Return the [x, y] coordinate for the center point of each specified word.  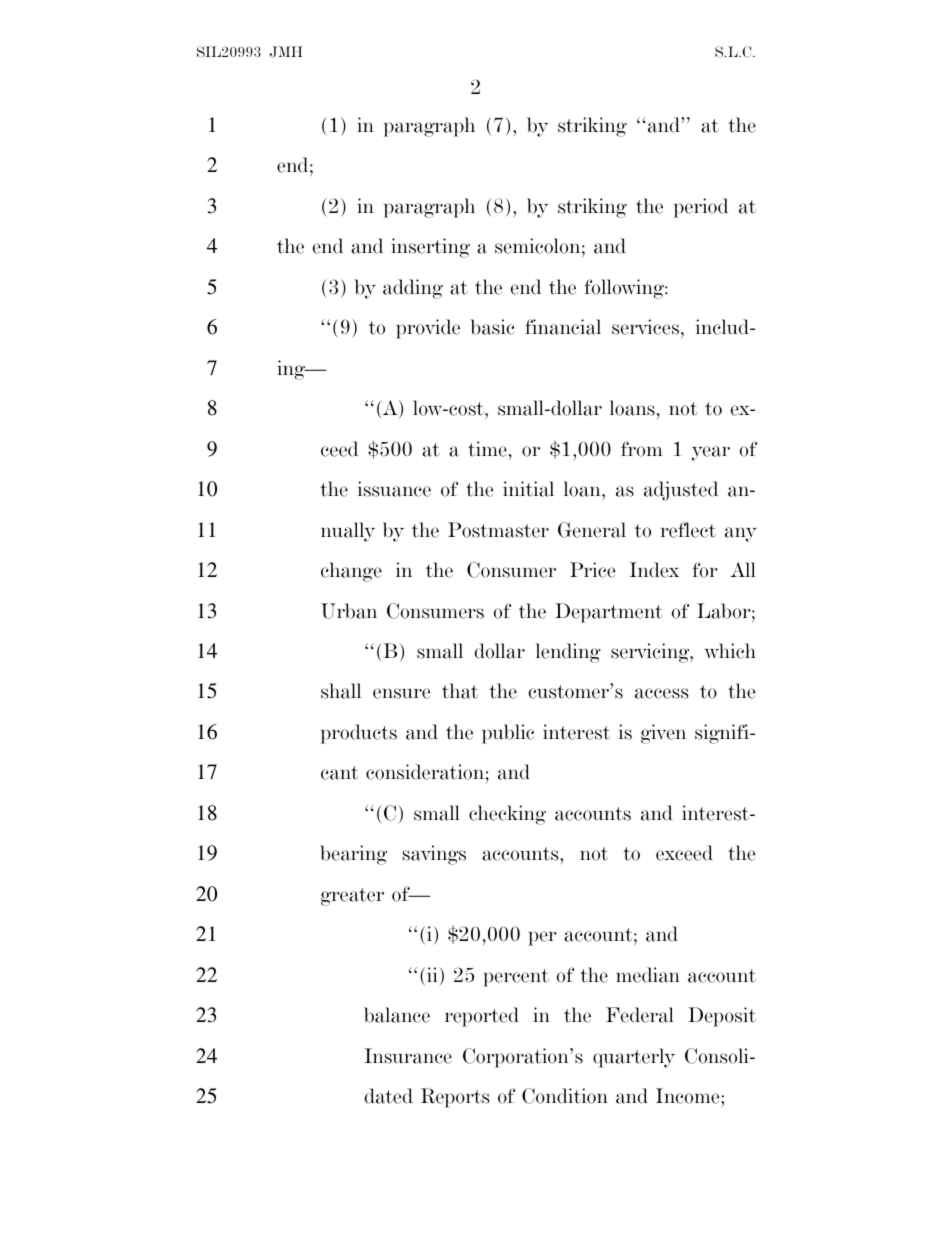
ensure [401, 693]
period [701, 208]
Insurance [408, 1056]
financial [563, 327]
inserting [430, 248]
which [730, 651]
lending [568, 653]
